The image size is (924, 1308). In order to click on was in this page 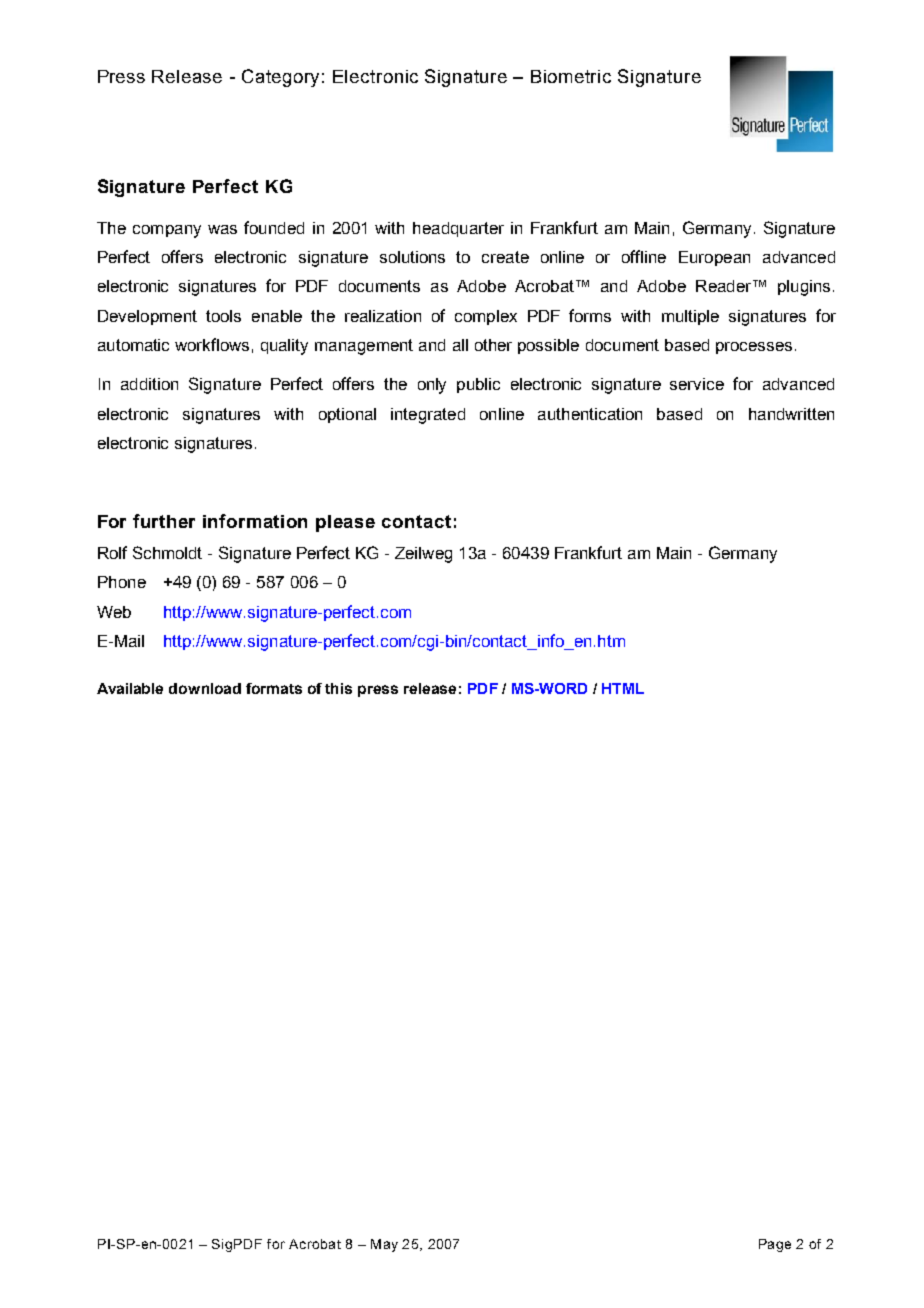, I will do `click(222, 229)`.
